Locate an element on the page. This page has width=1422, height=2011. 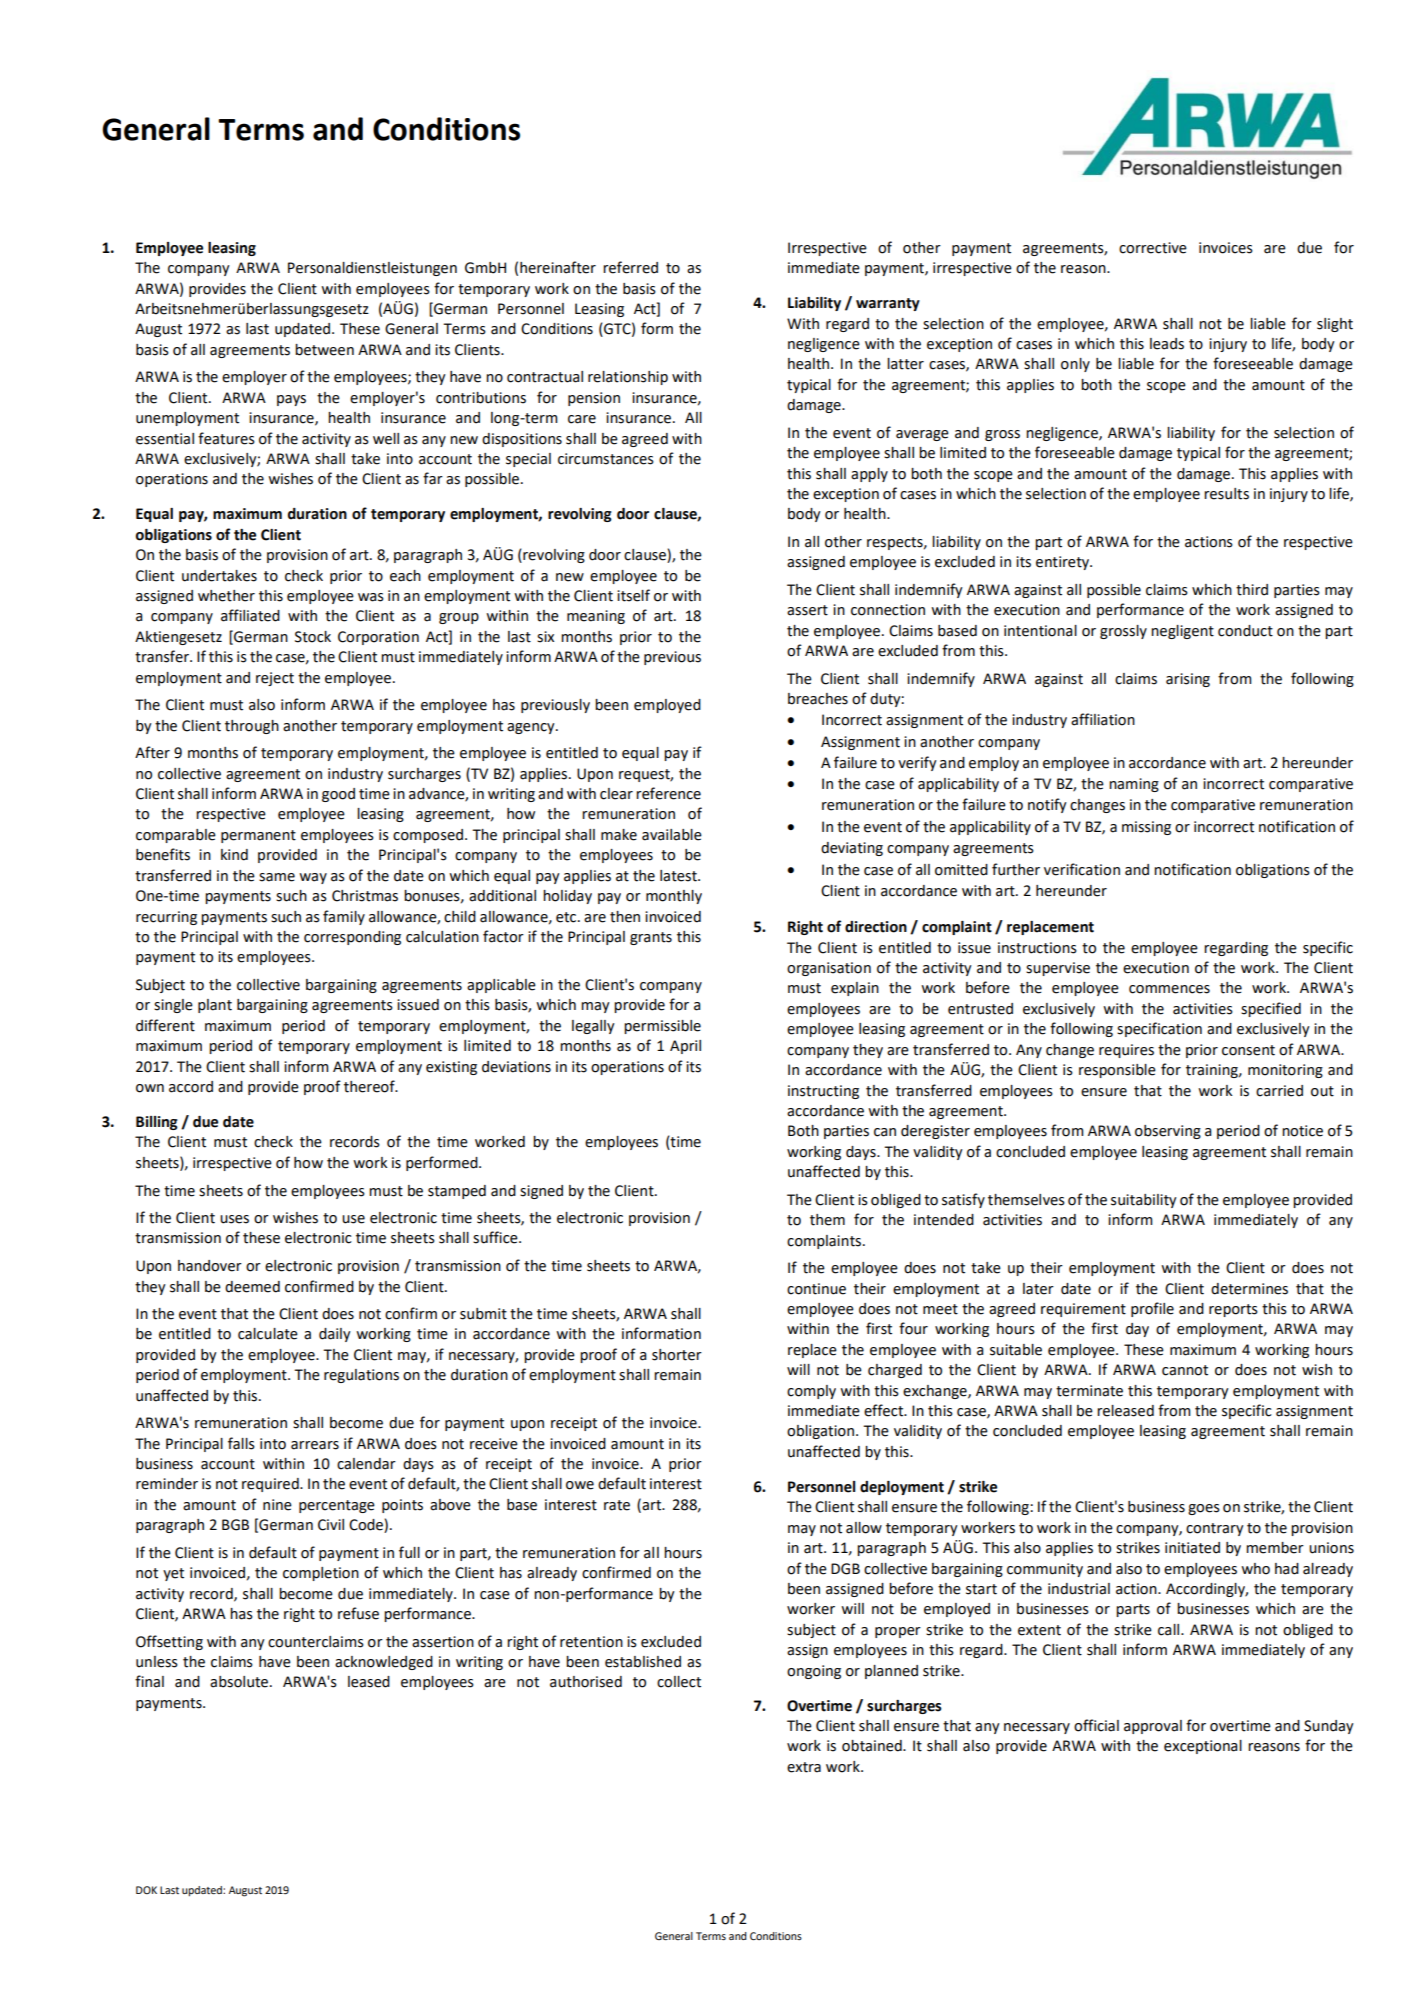
leads is located at coordinates (1167, 344).
